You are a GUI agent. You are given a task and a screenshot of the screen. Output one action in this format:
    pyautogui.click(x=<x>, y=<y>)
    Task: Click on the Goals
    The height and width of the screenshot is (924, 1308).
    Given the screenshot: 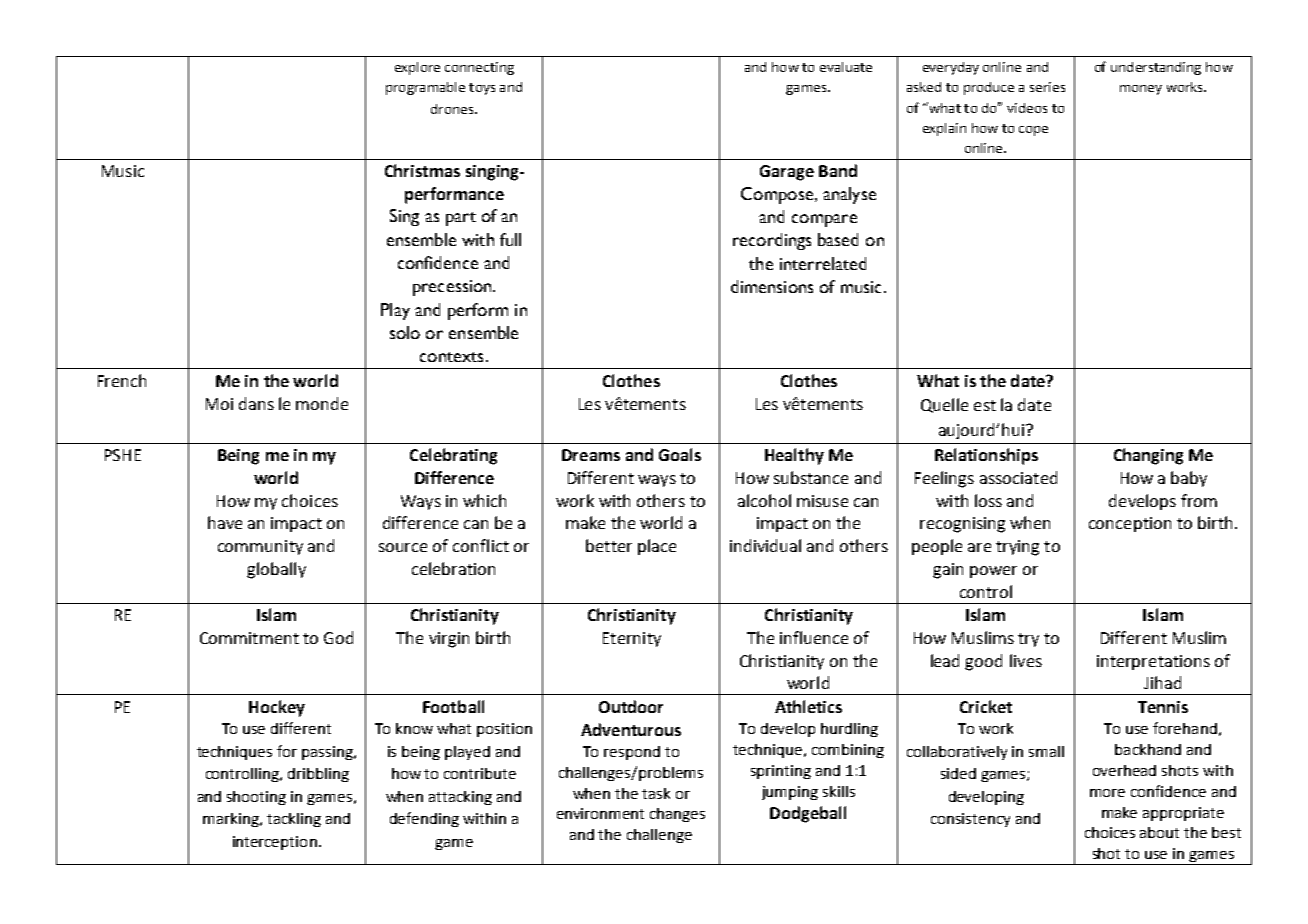 What is the action you would take?
    pyautogui.click(x=680, y=454)
